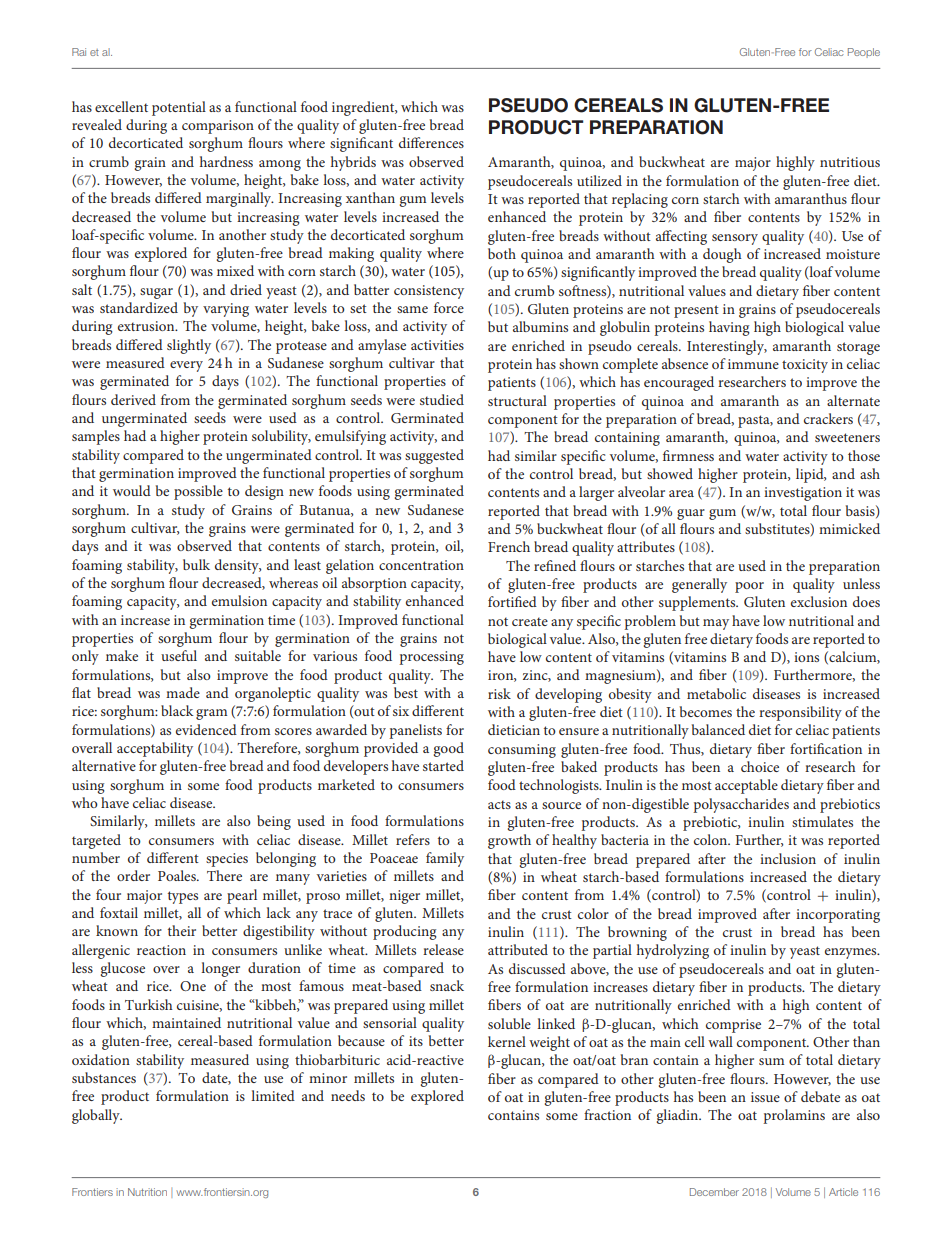 Image resolution: width=952 pixels, height=1247 pixels. I want to click on globally, so click(97, 1116).
